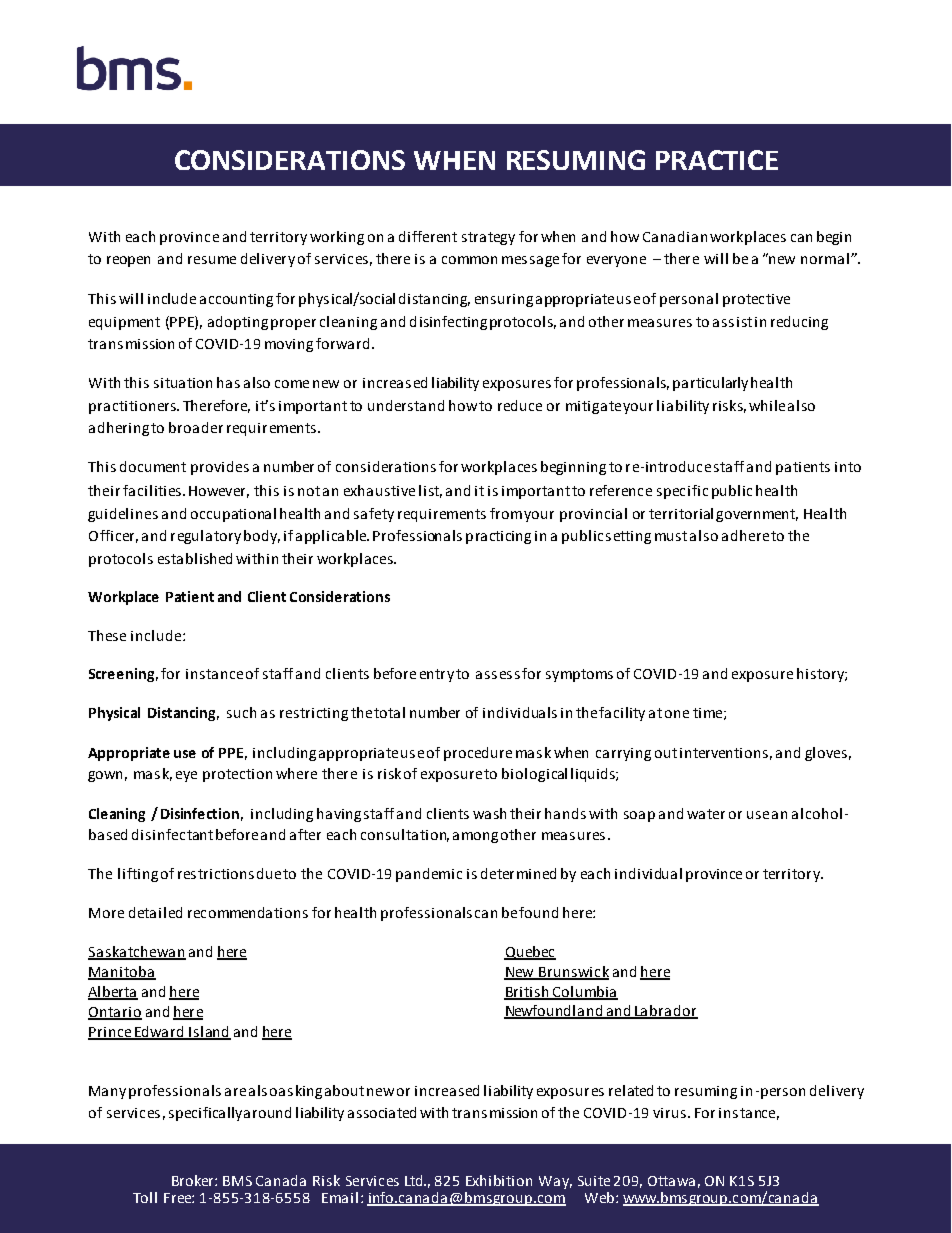 The width and height of the image is (952, 1233). I want to click on from, so click(506, 513).
